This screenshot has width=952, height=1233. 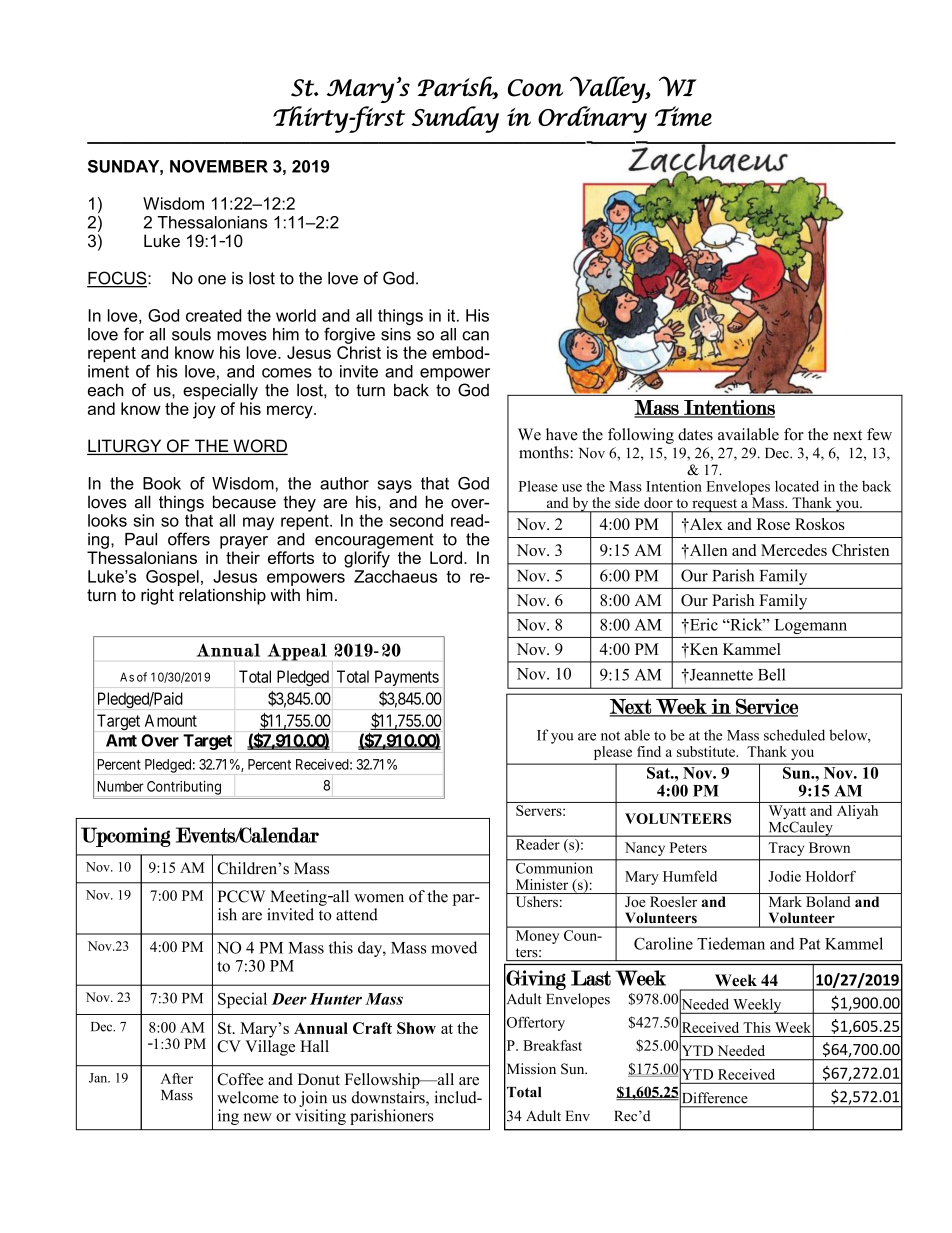 What do you see at coordinates (191, 334) in the screenshot?
I see `souls` at bounding box center [191, 334].
